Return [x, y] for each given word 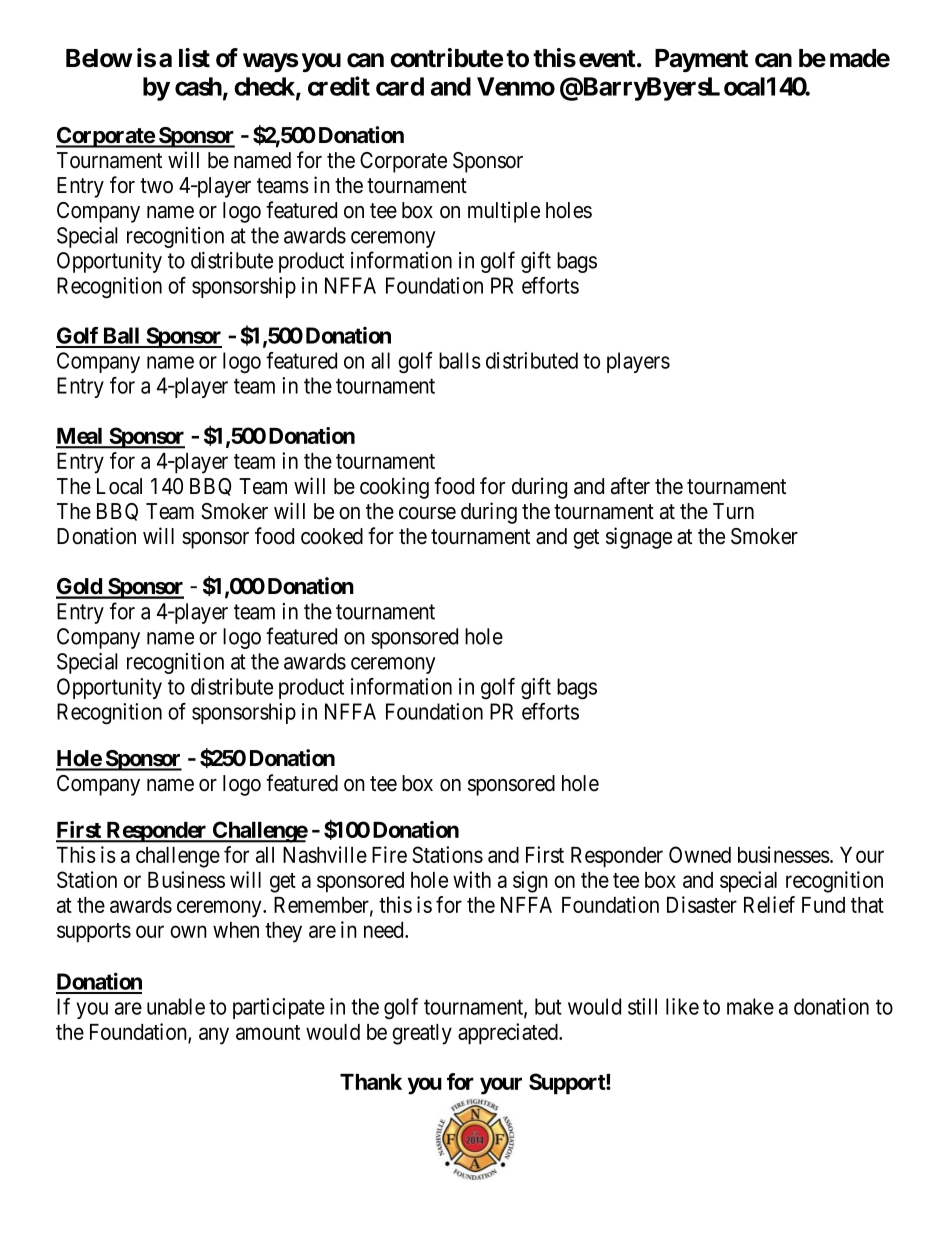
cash [198, 86]
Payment [701, 60]
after [630, 486]
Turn [733, 511]
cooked [332, 536]
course [427, 513]
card [400, 86]
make [750, 1006]
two [156, 186]
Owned [700, 854]
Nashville [325, 854]
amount [268, 1032]
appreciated [509, 1034]
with [472, 879]
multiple [504, 212]
